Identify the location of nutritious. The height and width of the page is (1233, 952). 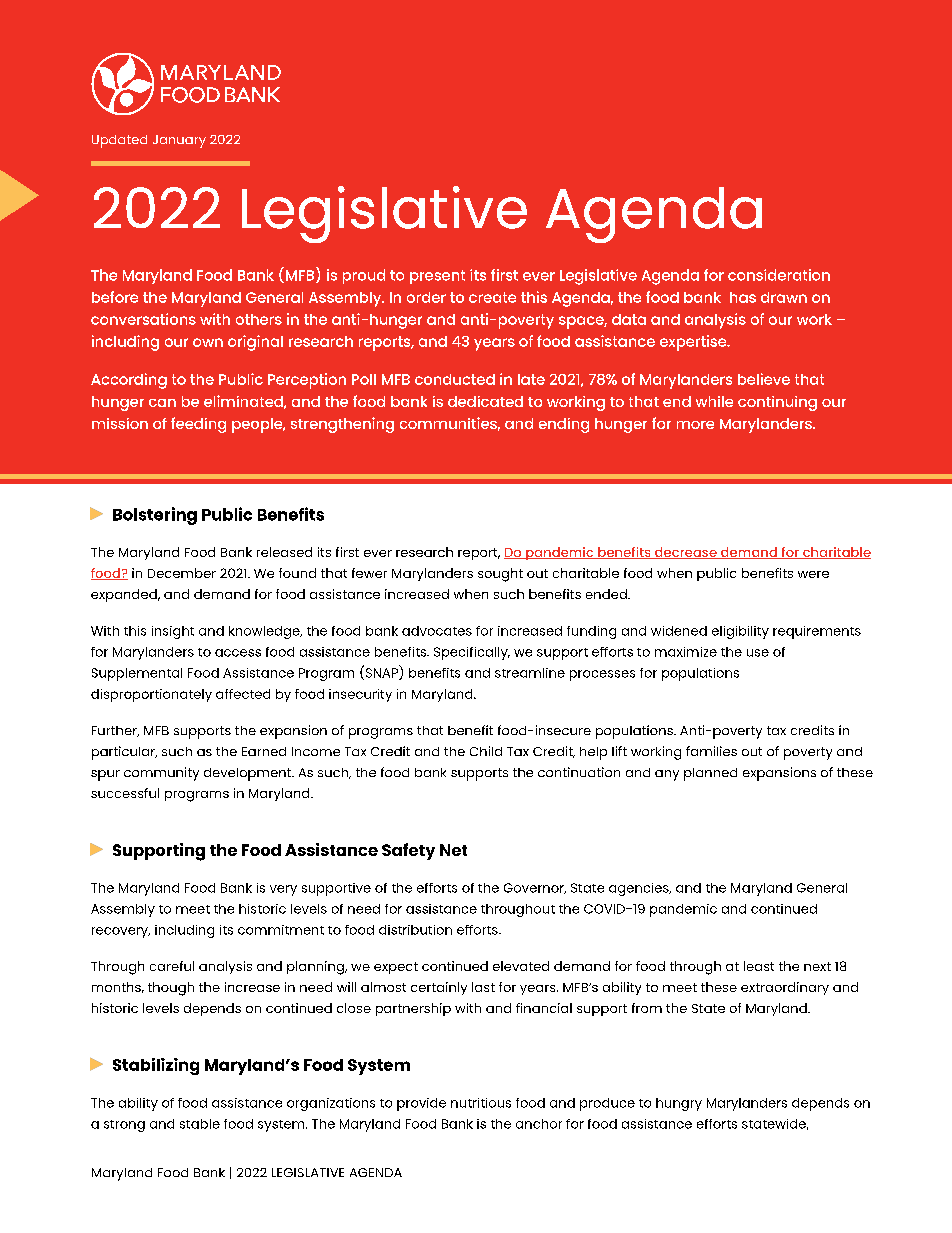
(481, 1103).
